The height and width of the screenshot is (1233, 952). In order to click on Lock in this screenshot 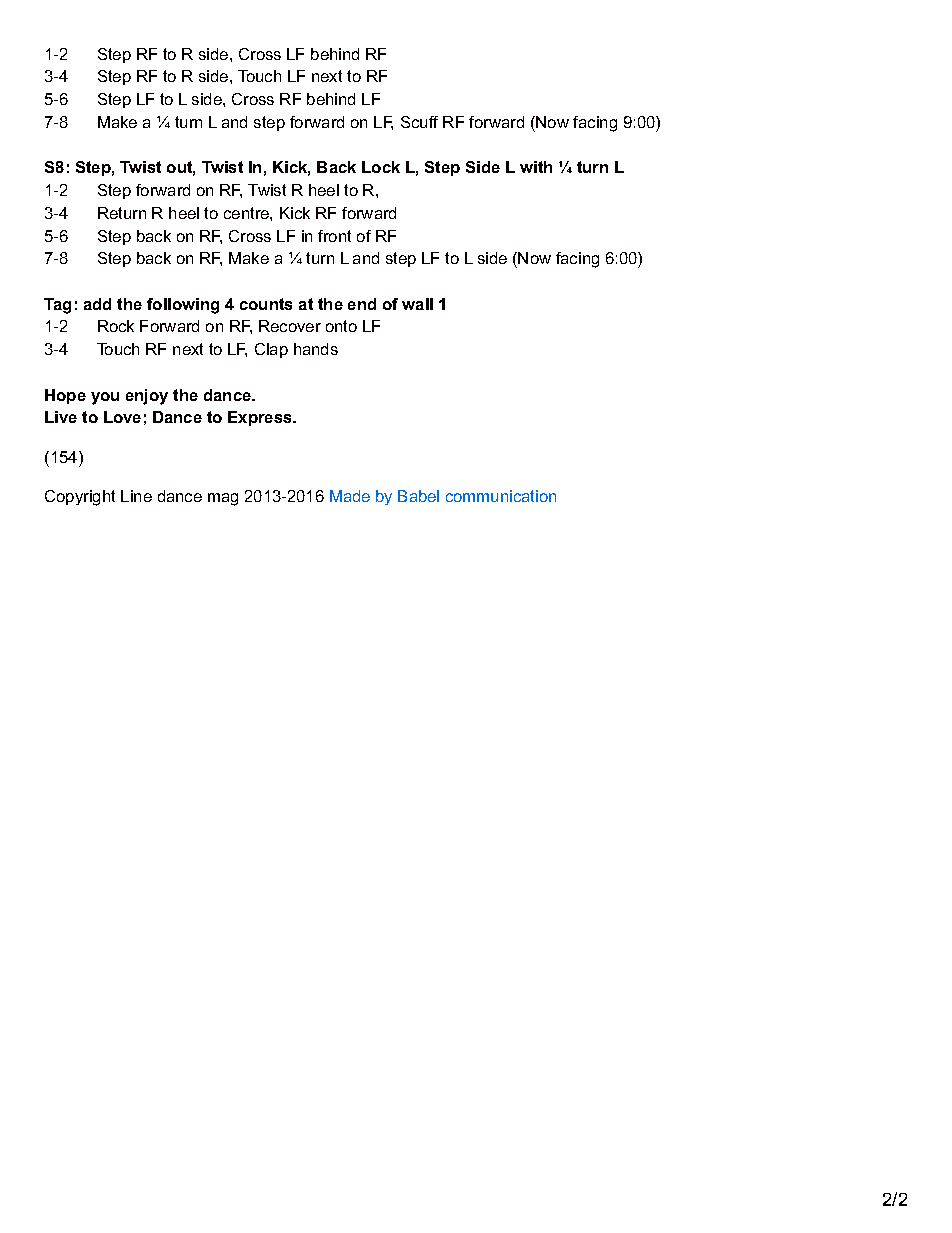, I will do `click(381, 167)`.
